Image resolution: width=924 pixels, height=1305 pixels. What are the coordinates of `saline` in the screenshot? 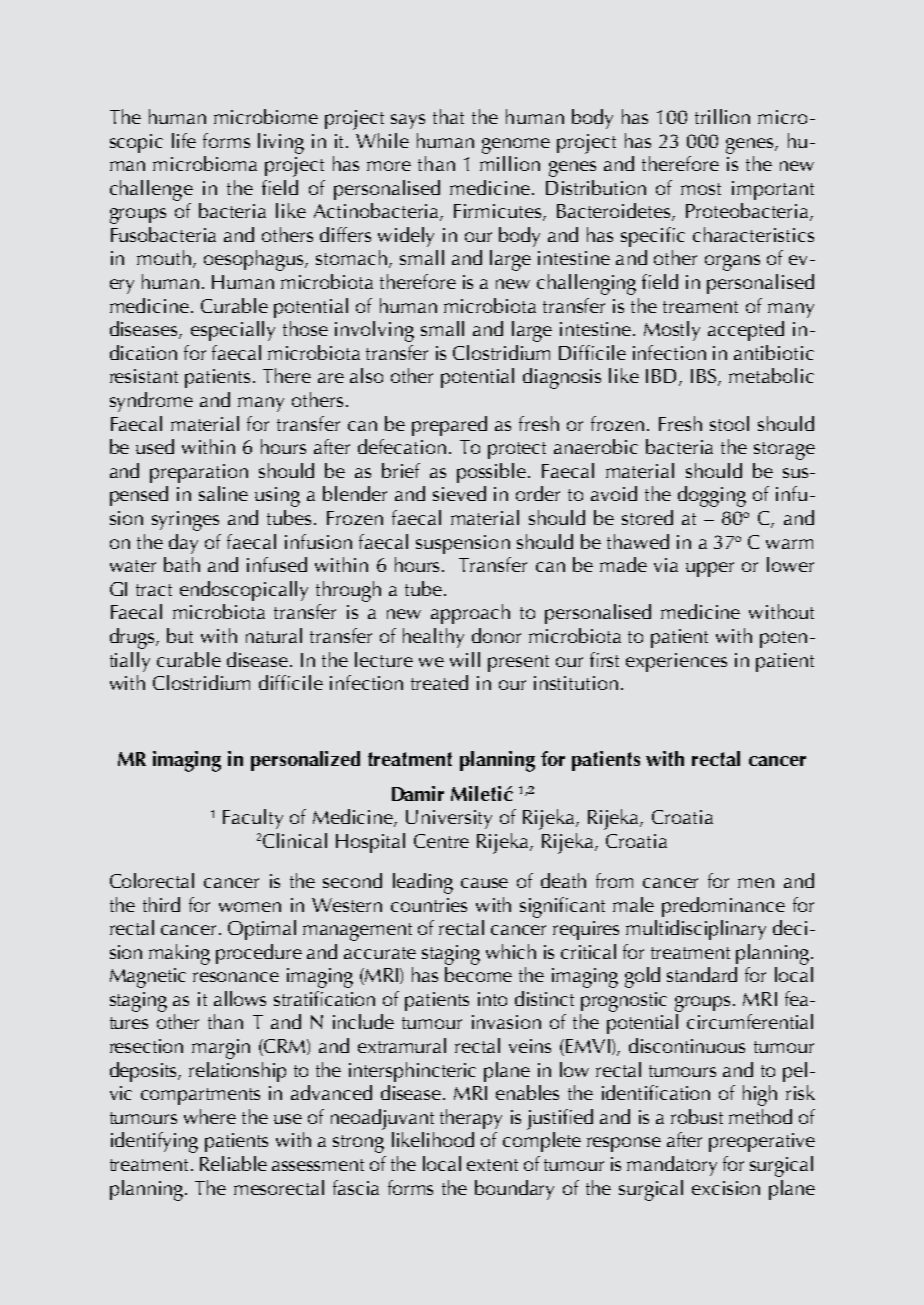 It's located at (223, 493).
